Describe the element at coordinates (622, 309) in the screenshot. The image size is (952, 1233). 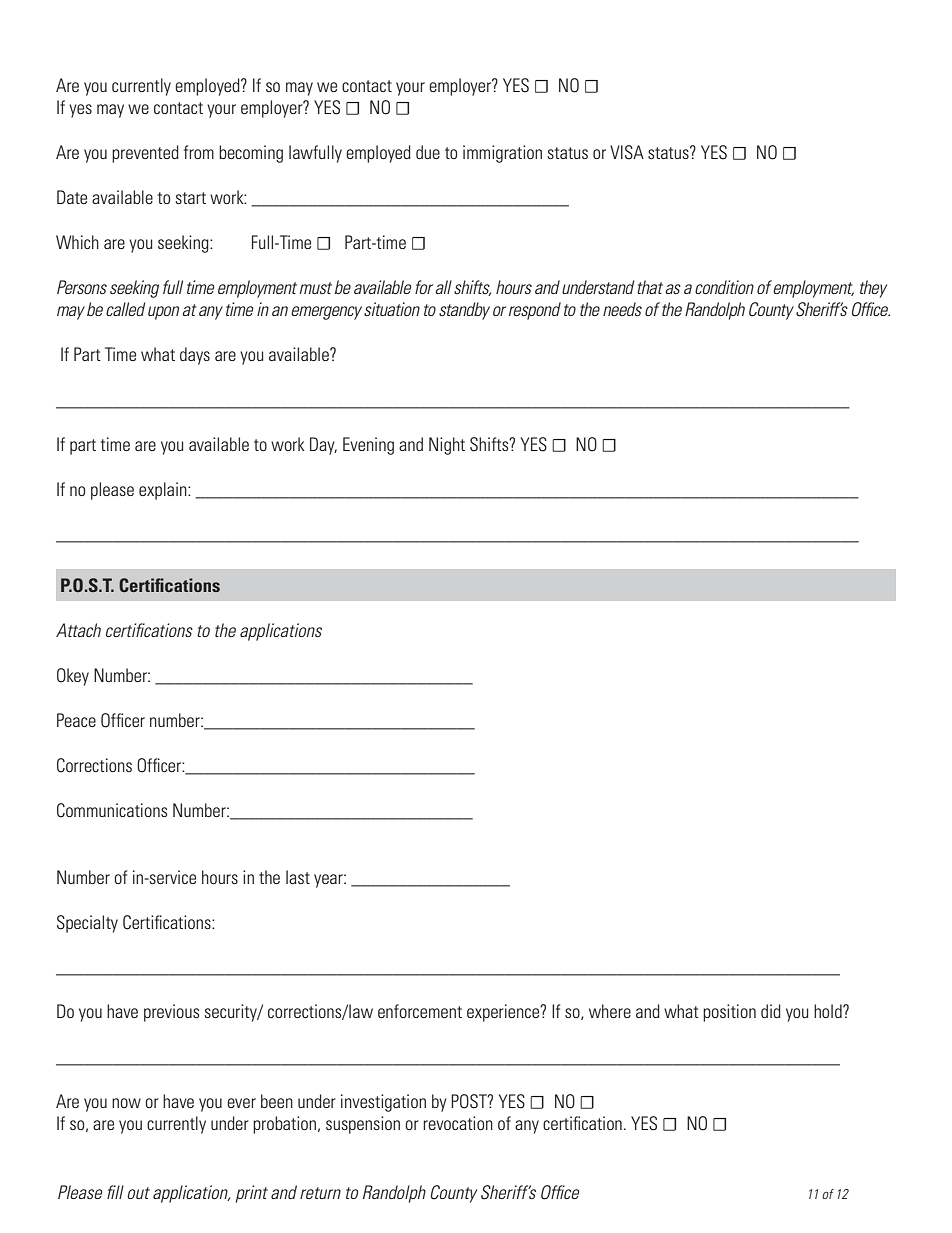
I see `needs` at that location.
